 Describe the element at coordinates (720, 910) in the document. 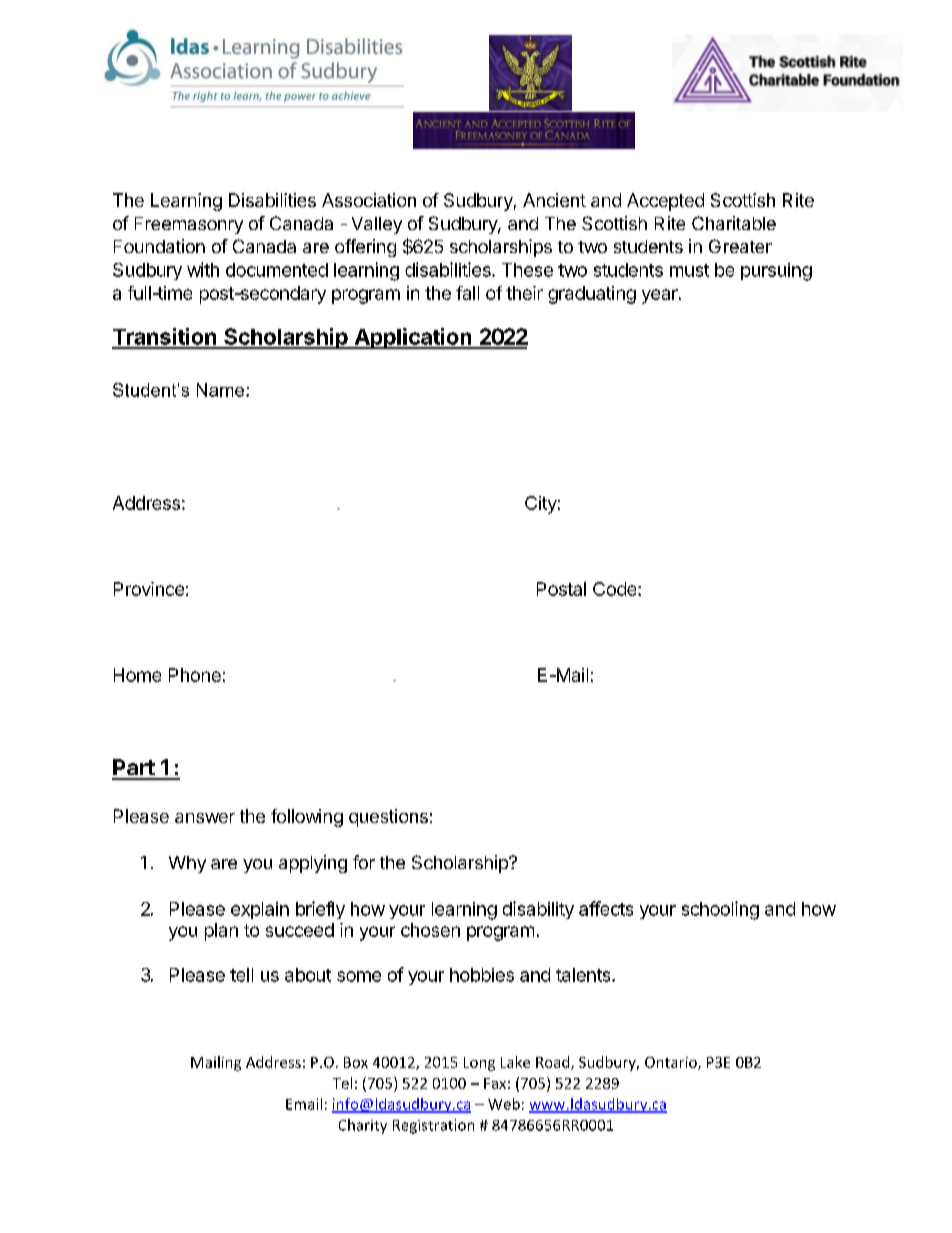

I see `schooling` at that location.
